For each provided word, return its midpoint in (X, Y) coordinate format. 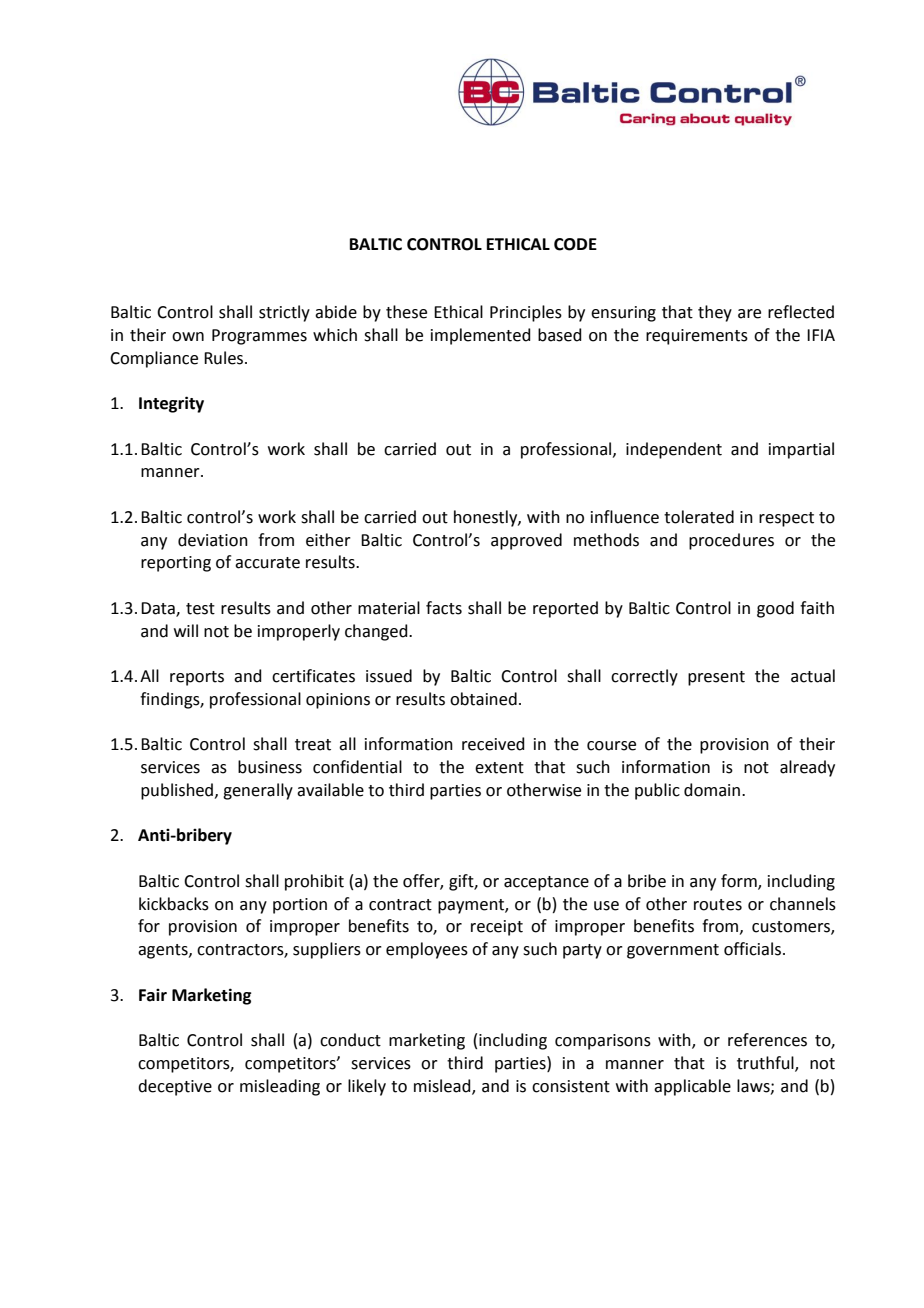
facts (444, 608)
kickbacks (174, 904)
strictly (284, 313)
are (749, 314)
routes (718, 905)
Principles (526, 313)
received (493, 744)
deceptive (175, 1087)
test (200, 609)
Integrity (171, 404)
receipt (497, 928)
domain (713, 790)
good (775, 609)
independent (674, 450)
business (270, 767)
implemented (481, 336)
